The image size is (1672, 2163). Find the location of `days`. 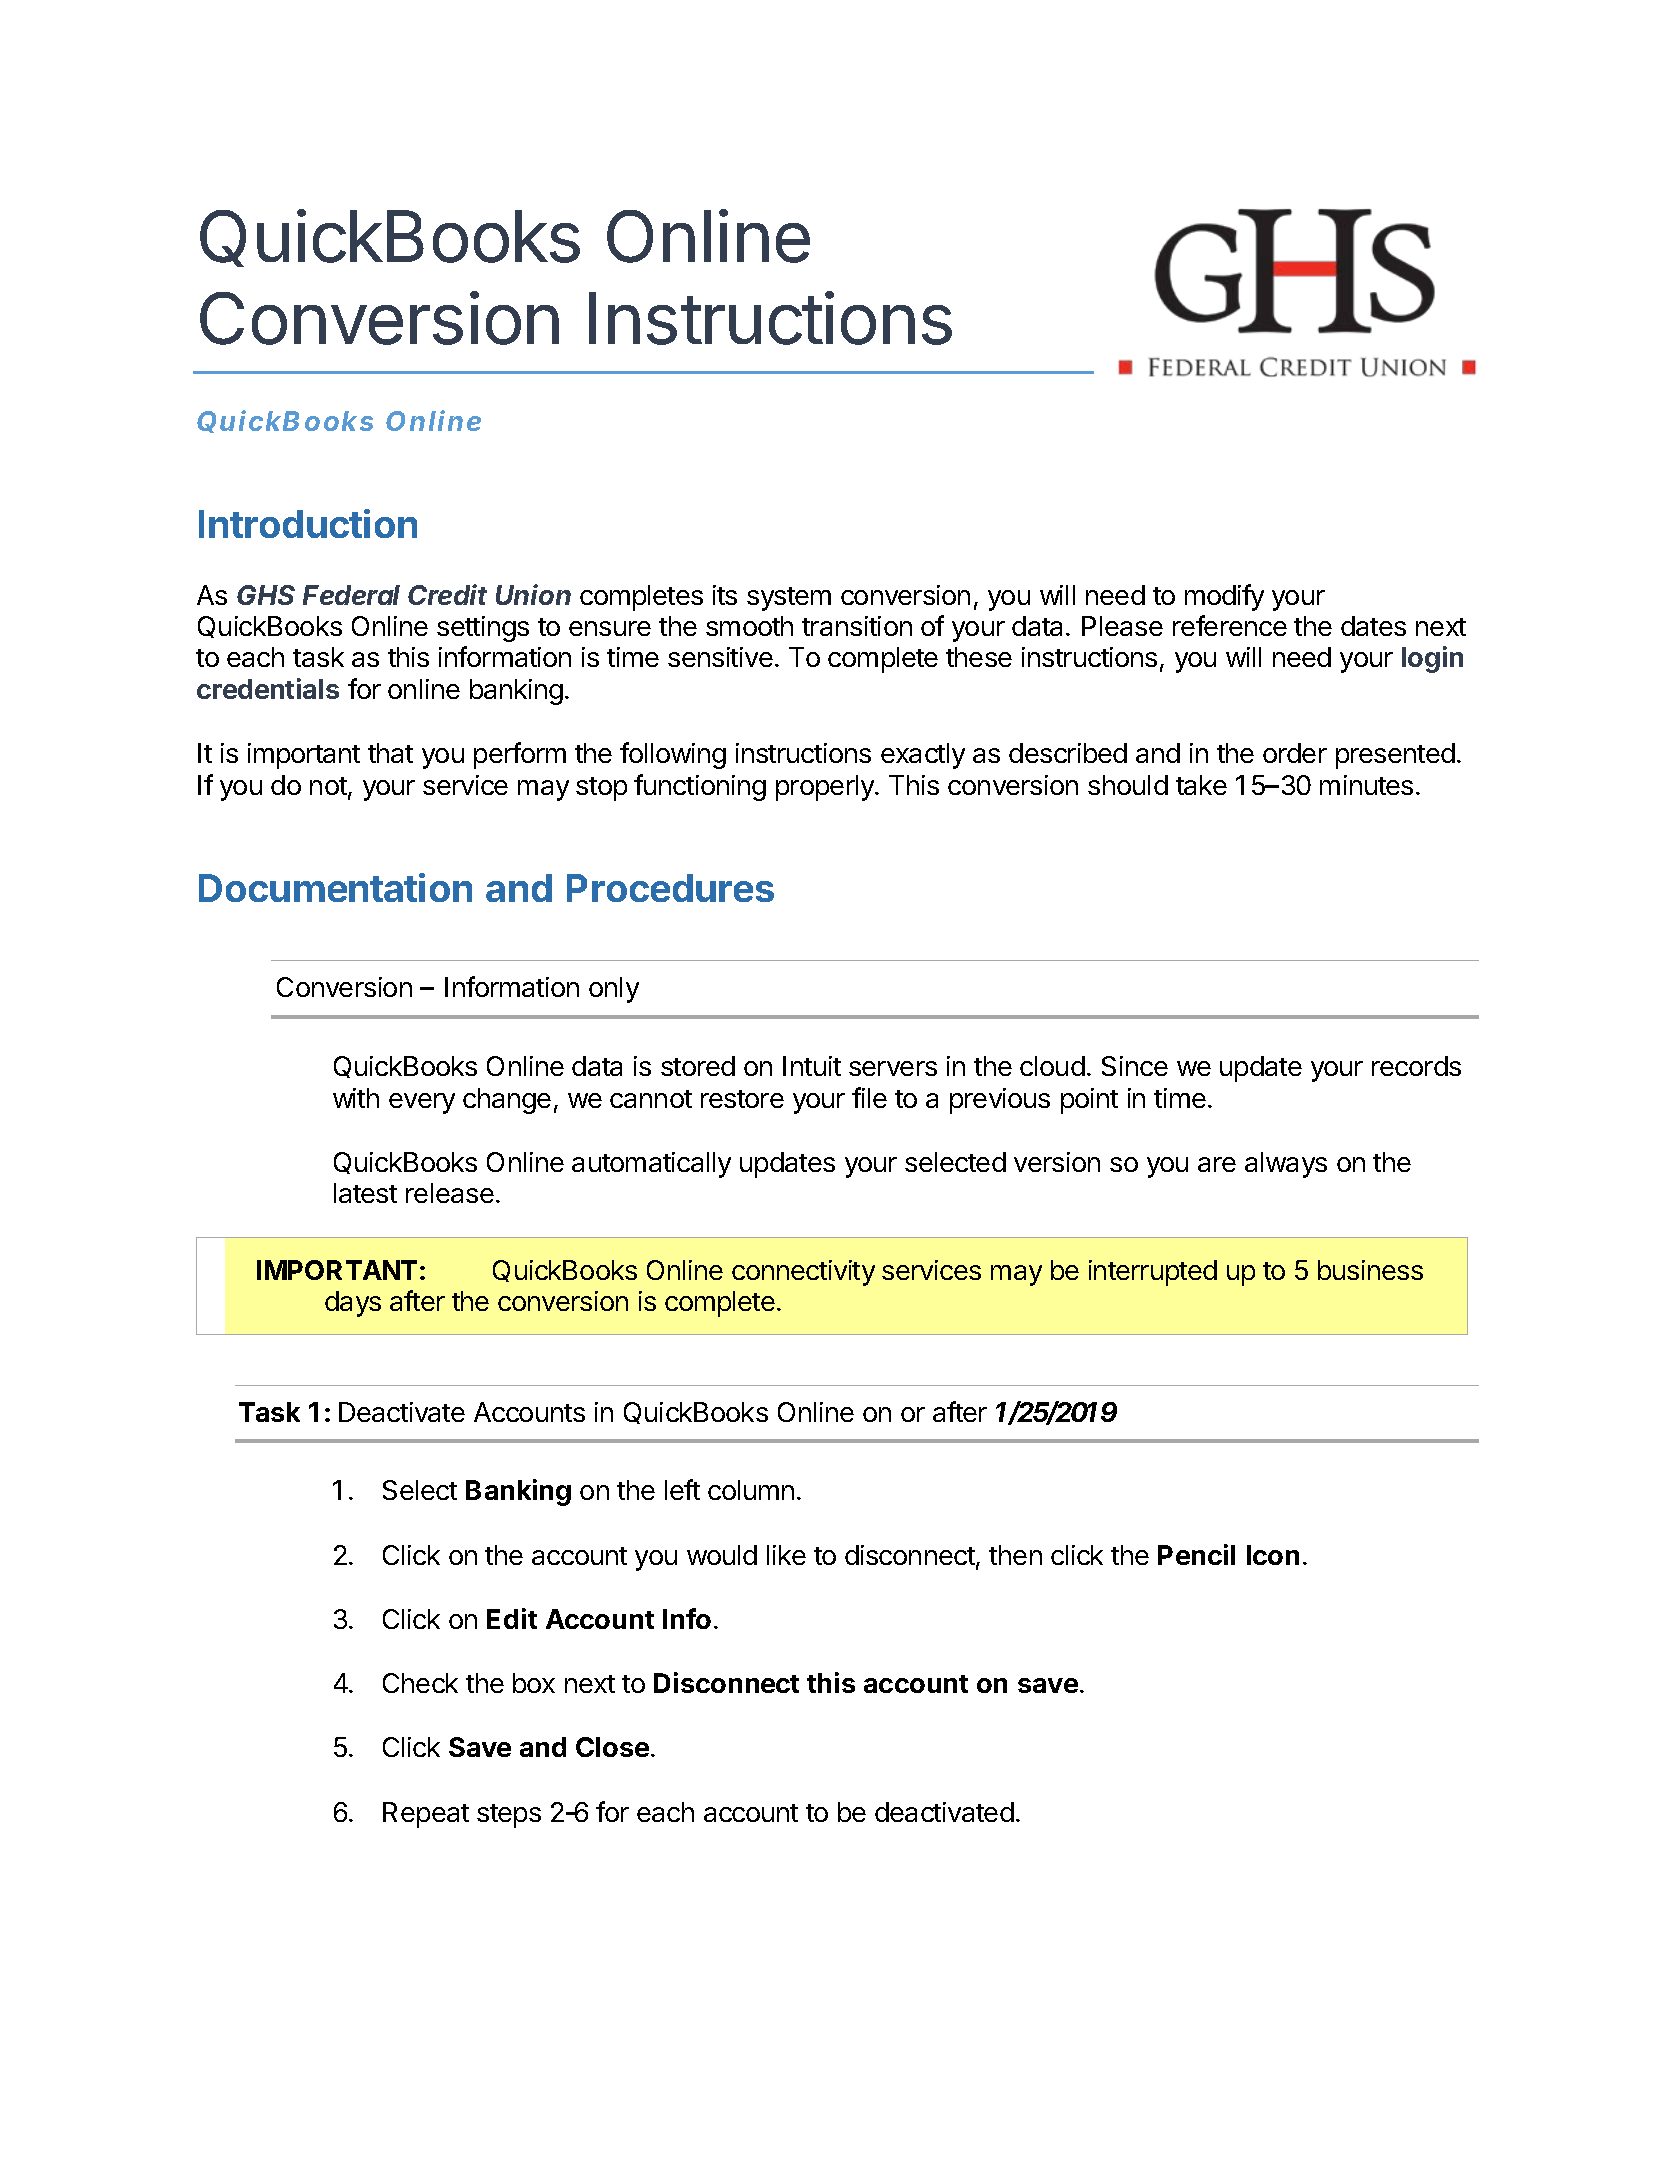

days is located at coordinates (353, 1304).
